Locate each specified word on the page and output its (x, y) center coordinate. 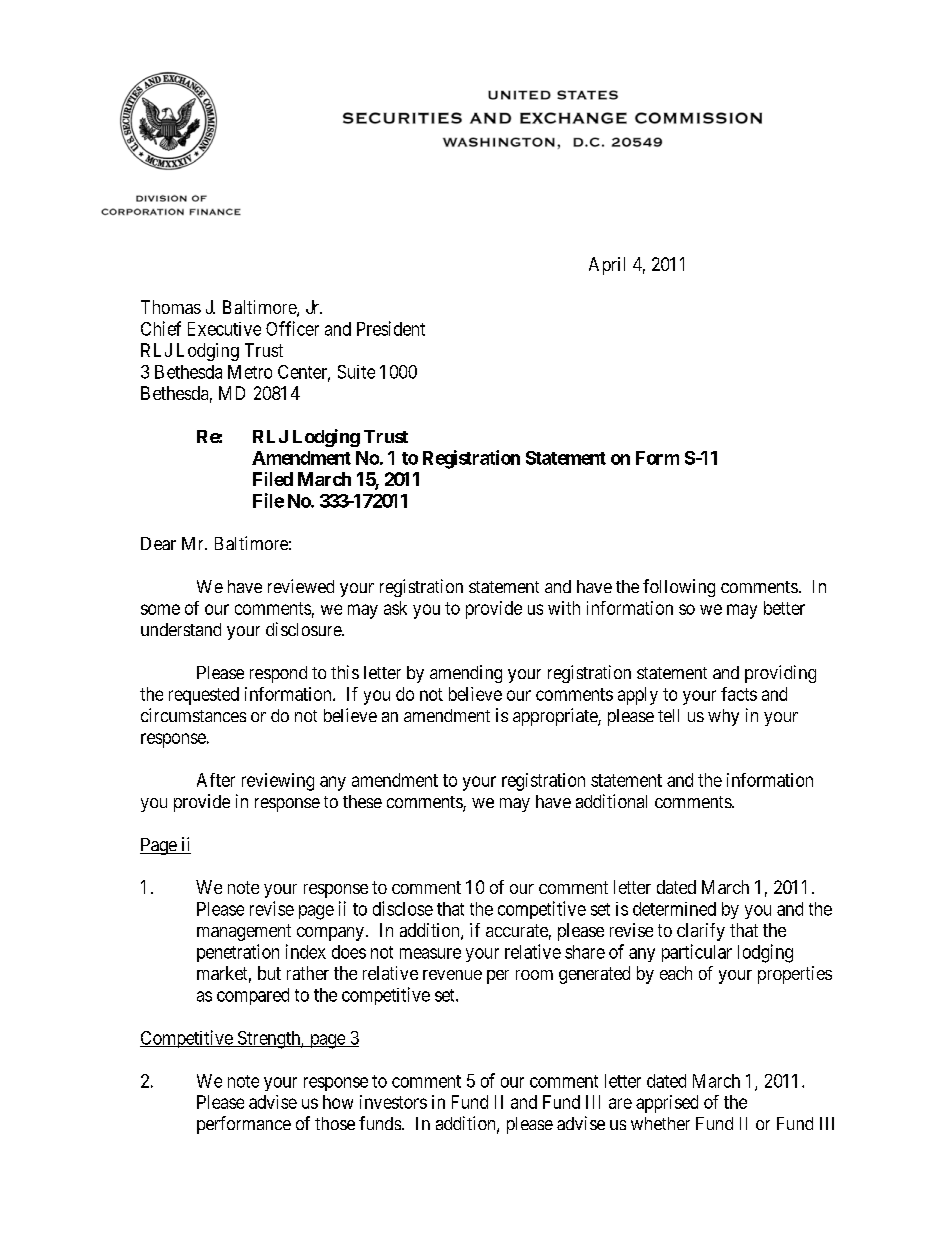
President (391, 328)
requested (204, 696)
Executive (224, 329)
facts (739, 694)
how (338, 1102)
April (607, 266)
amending (466, 674)
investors (393, 1102)
